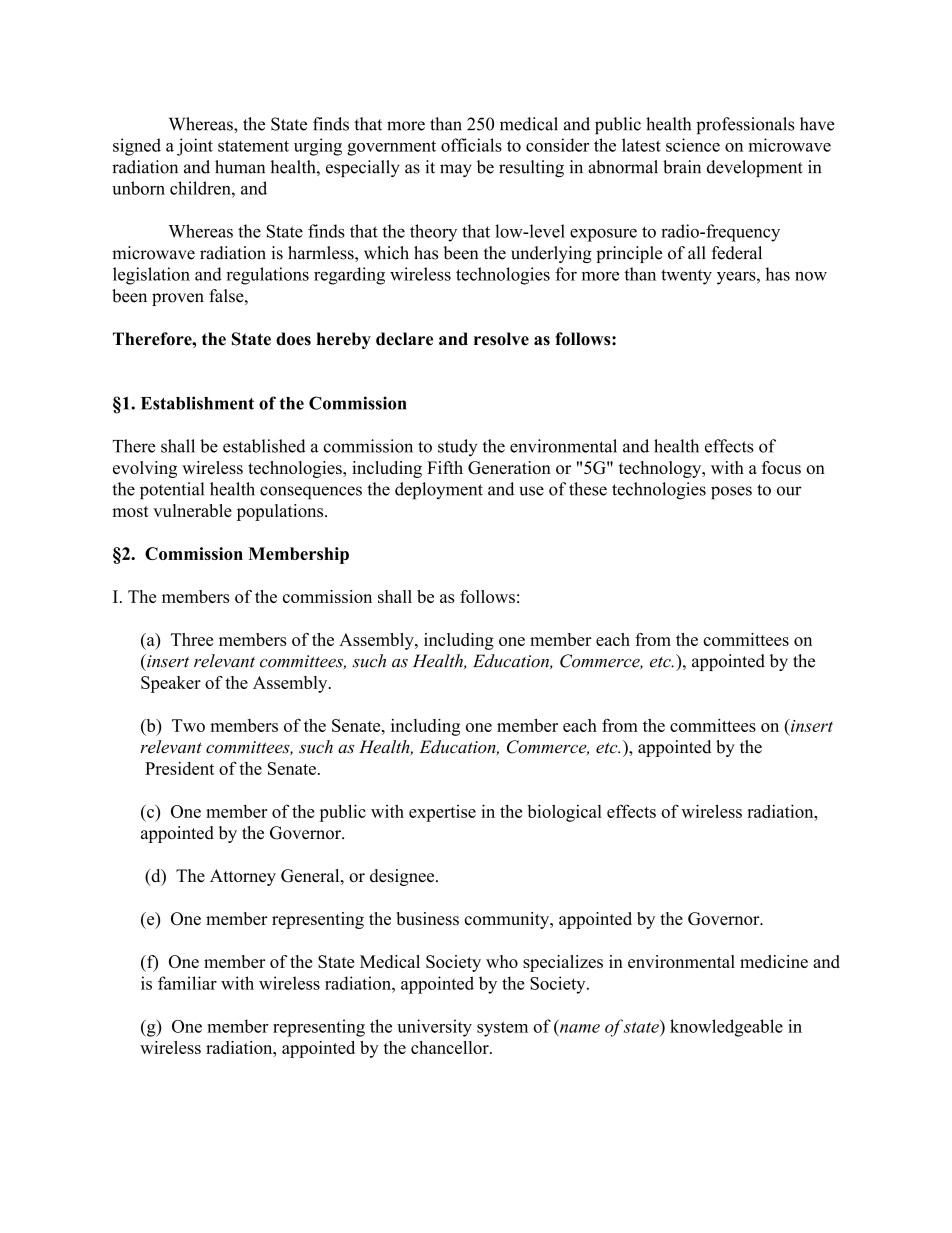 This screenshot has width=952, height=1233. Describe the element at coordinates (755, 168) in the screenshot. I see `development` at that location.
